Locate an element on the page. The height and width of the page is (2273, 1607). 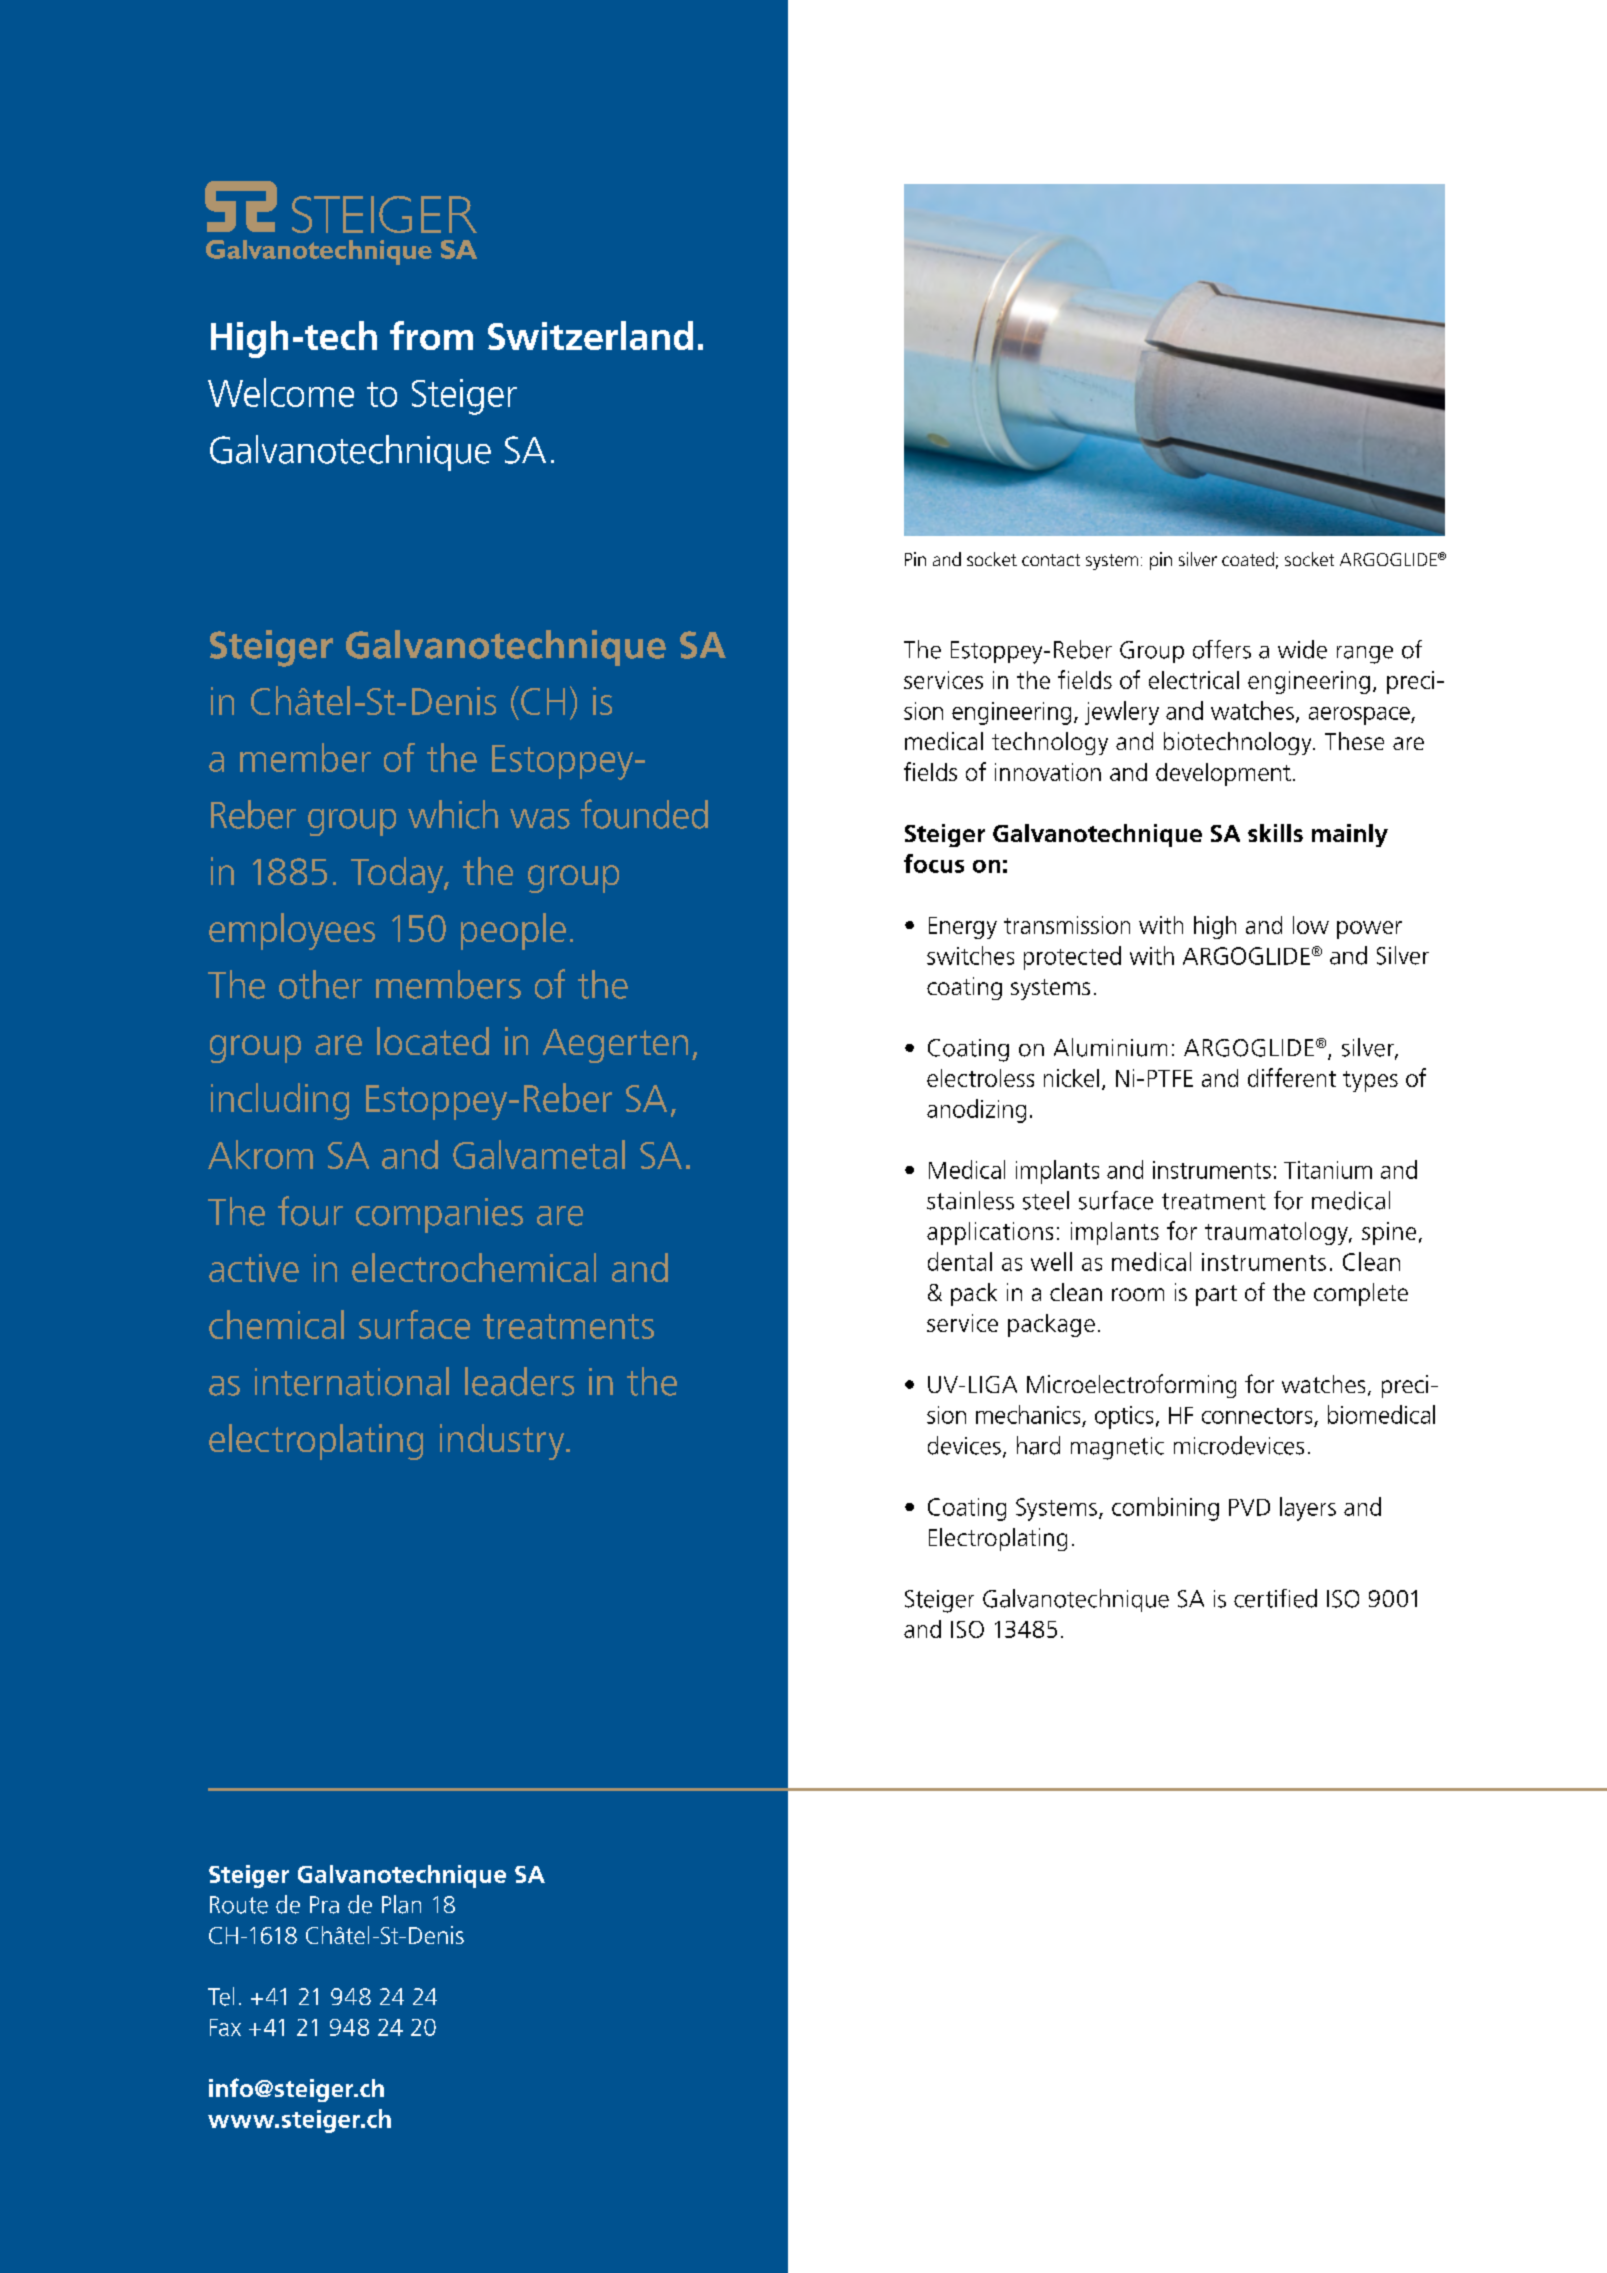
traumatology is located at coordinates (1277, 1233).
